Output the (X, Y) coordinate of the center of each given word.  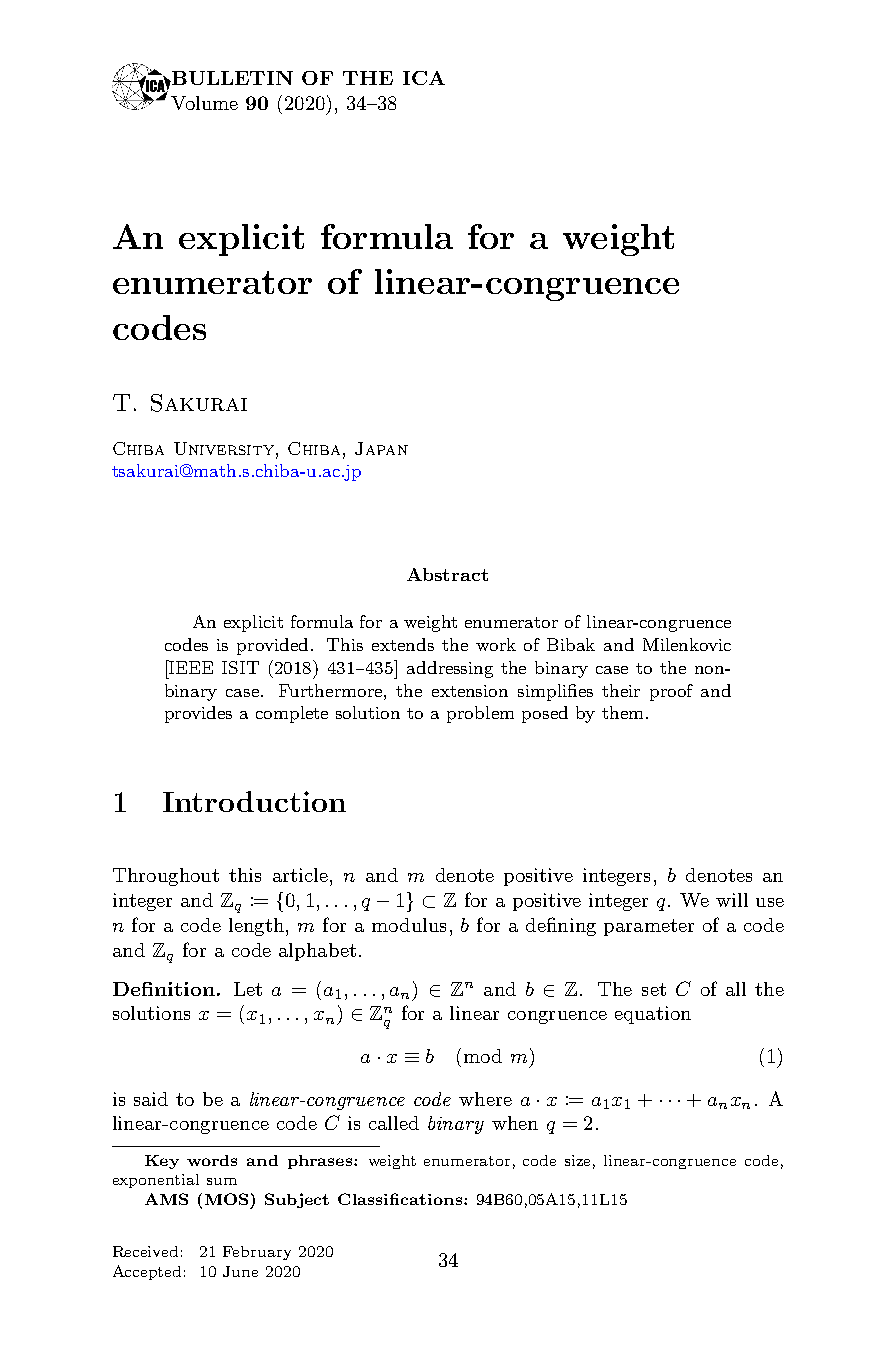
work (496, 644)
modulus (409, 925)
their (621, 690)
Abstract (447, 574)
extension (470, 691)
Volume (204, 103)
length (256, 927)
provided (272, 646)
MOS (226, 1199)
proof (671, 692)
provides (198, 714)
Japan (381, 448)
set (654, 989)
